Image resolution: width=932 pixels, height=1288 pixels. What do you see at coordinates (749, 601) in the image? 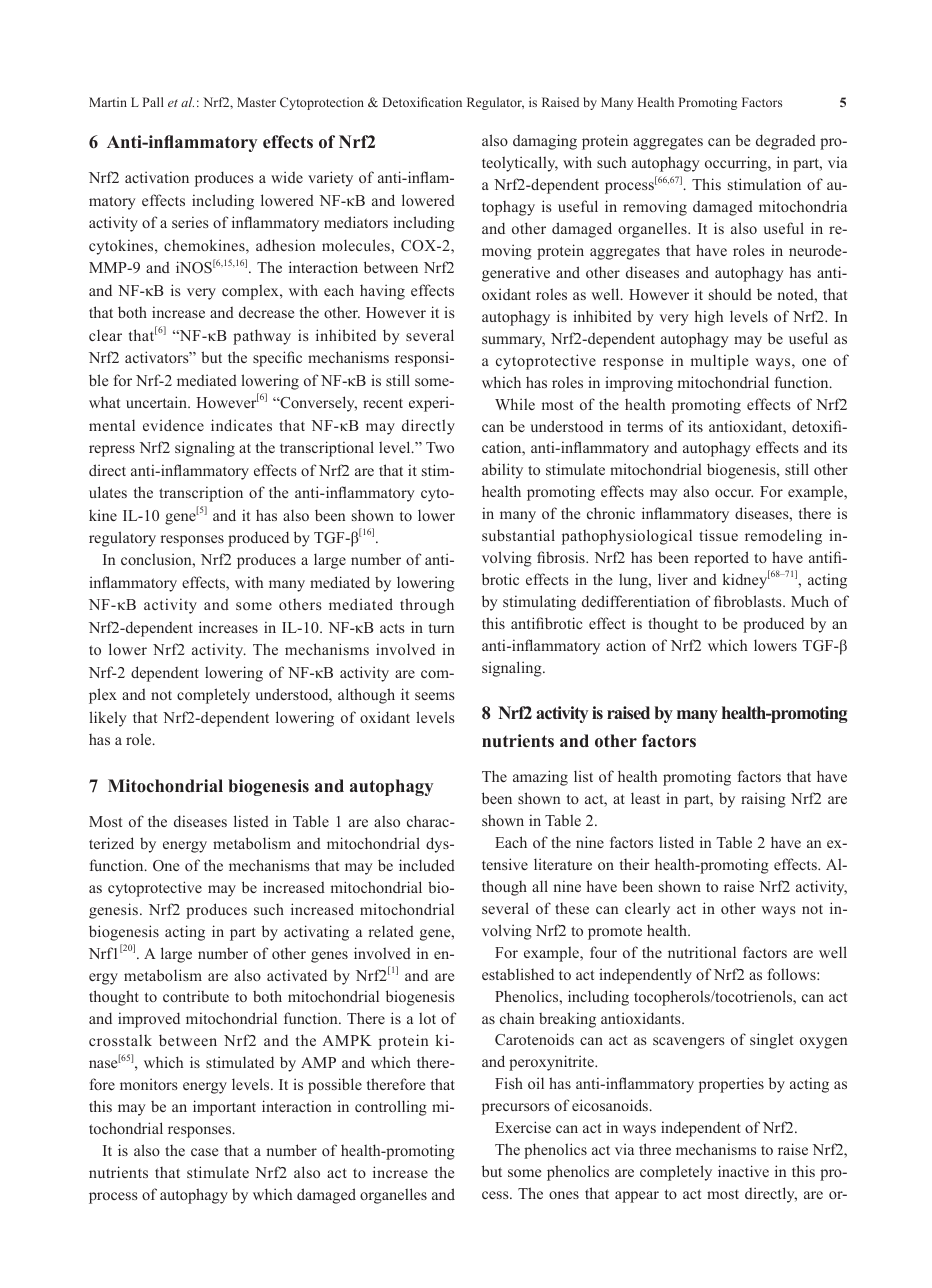
I see `fibroblasts` at bounding box center [749, 601].
